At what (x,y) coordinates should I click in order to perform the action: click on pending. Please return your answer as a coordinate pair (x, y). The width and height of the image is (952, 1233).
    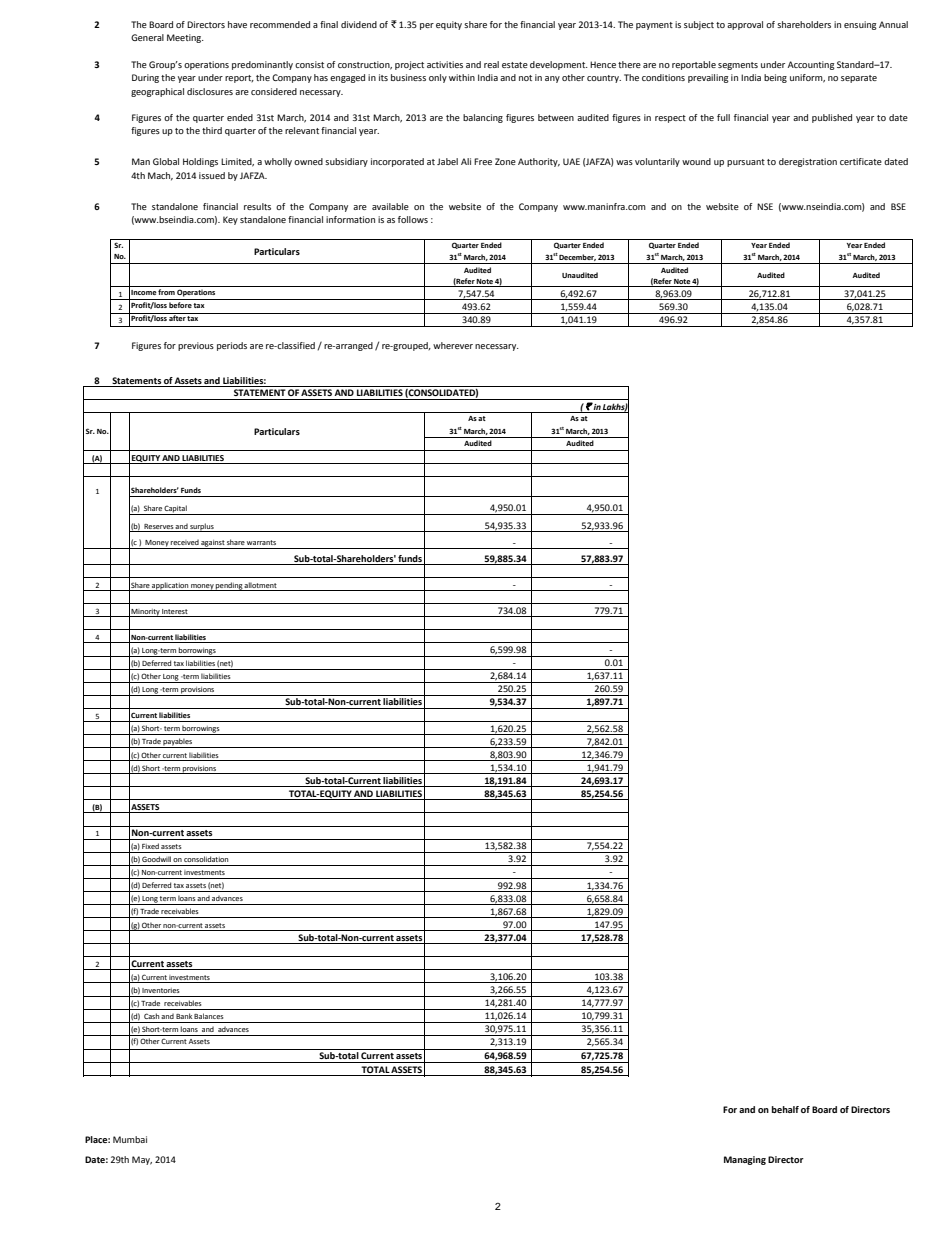
    Looking at the image, I should click on (229, 586).
